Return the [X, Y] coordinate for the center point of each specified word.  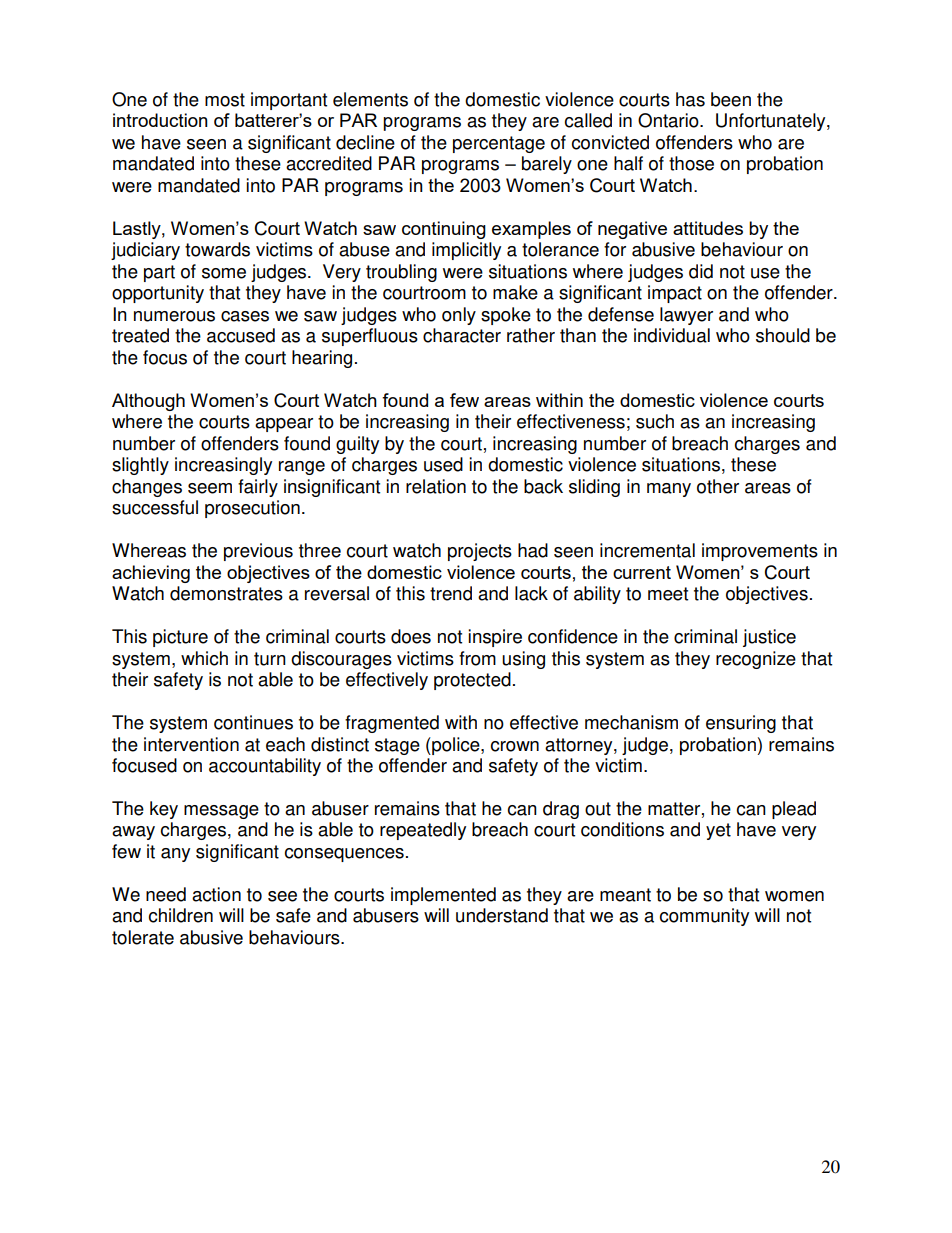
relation [436, 486]
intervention [191, 744]
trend [451, 593]
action [216, 894]
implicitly [466, 251]
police [456, 746]
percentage [499, 144]
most [225, 100]
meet [668, 594]
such [655, 421]
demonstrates [226, 593]
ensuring [741, 724]
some [224, 273]
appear [284, 425]
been [731, 99]
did [701, 271]
